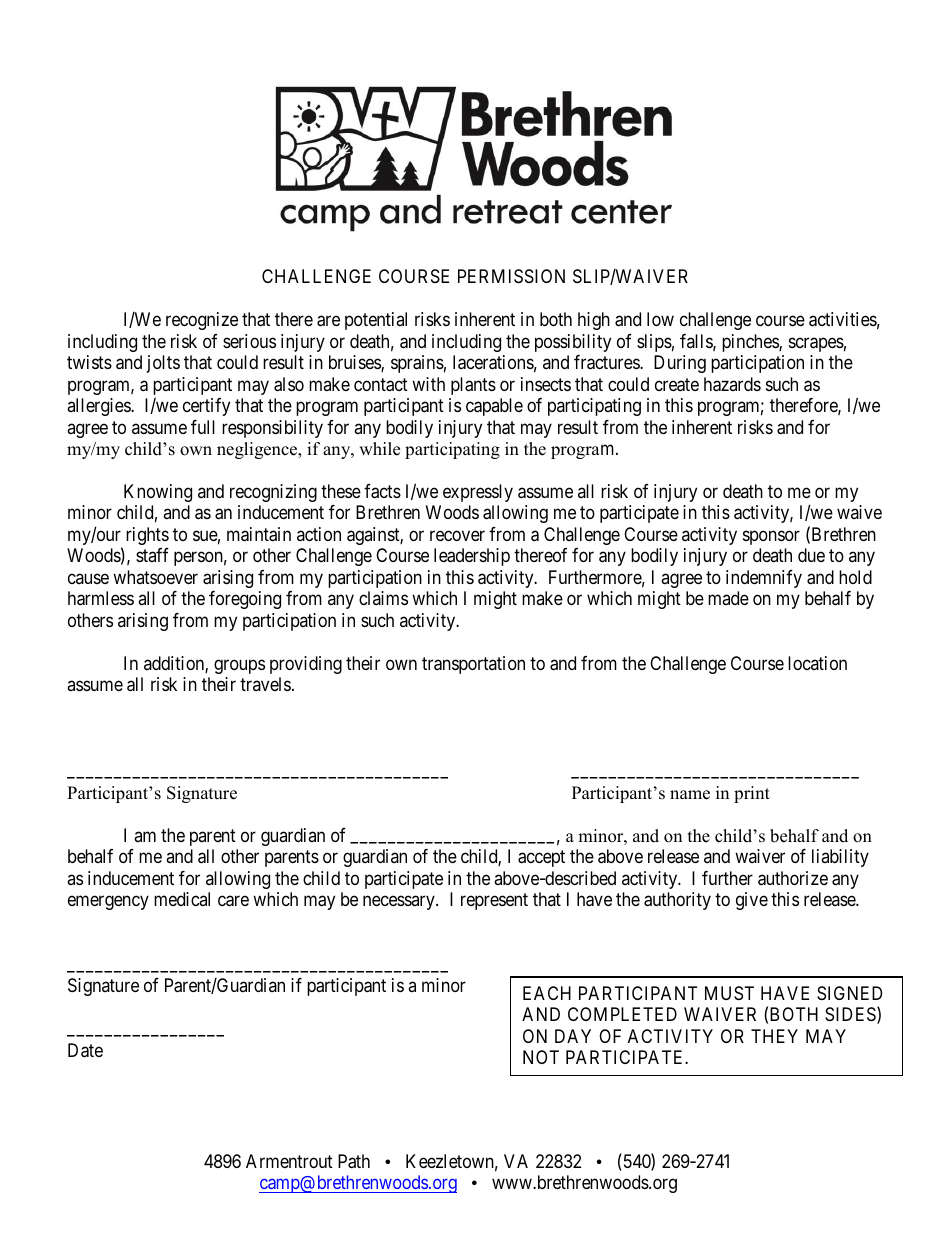 The image size is (952, 1233). I want to click on location, so click(817, 663).
